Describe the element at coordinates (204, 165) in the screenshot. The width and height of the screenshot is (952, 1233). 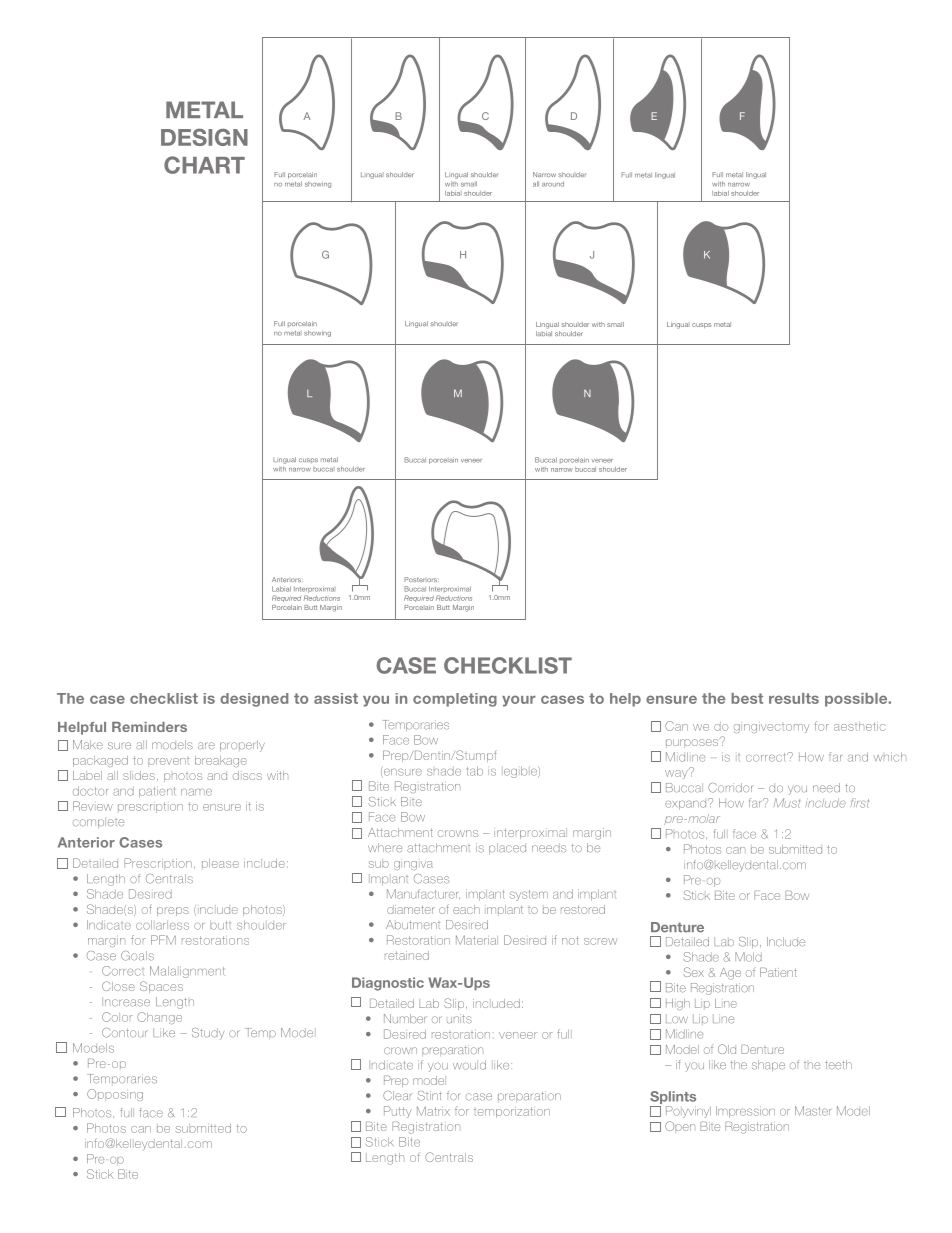
I see `CHART` at that location.
